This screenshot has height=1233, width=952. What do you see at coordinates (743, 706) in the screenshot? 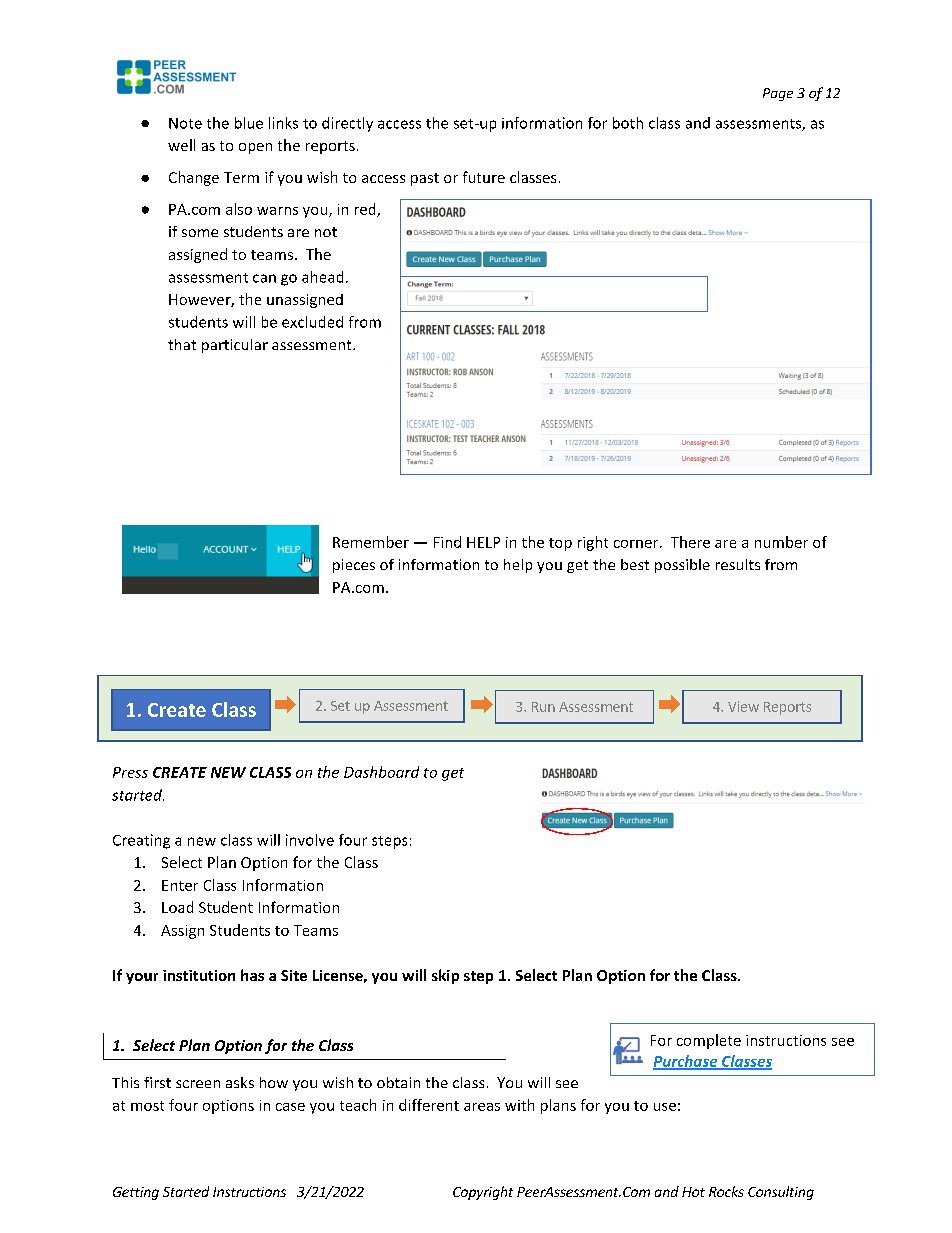
I see `View` at bounding box center [743, 706].
